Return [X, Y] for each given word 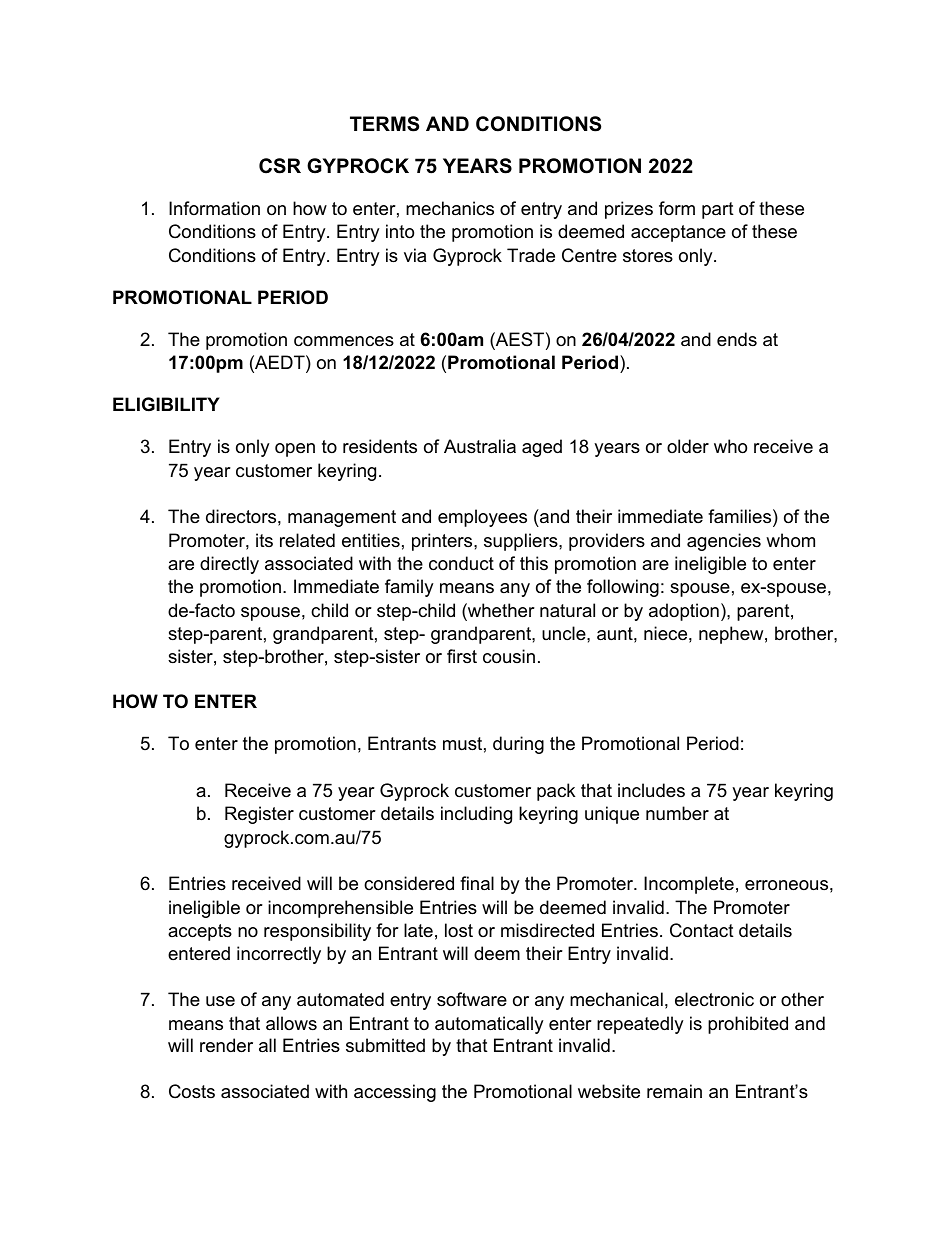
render [226, 1045]
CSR [280, 166]
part [718, 210]
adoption [684, 612]
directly [229, 565]
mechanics [450, 208]
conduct [461, 563]
